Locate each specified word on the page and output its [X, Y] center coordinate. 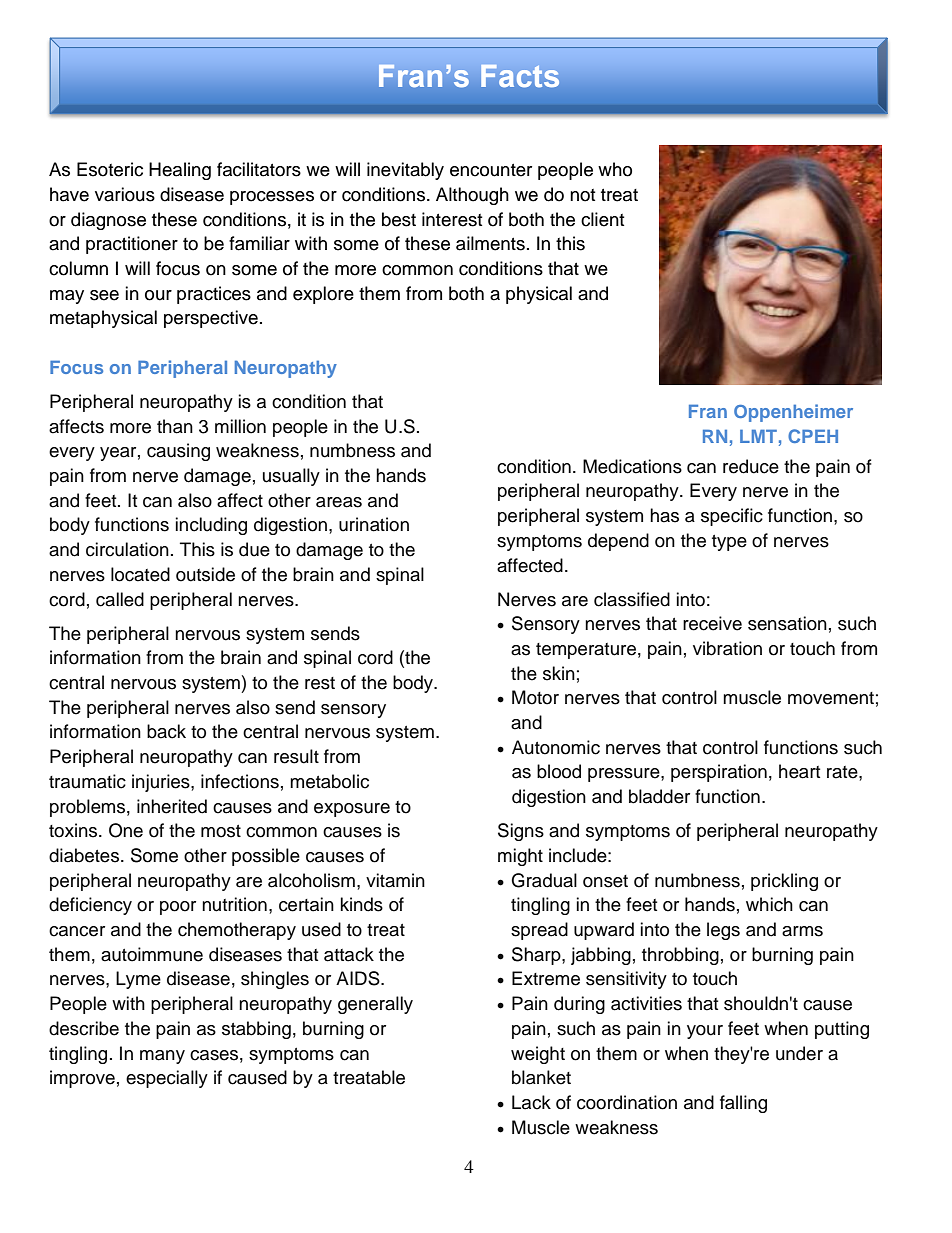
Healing [180, 171]
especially [167, 1079]
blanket [541, 1077]
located [140, 574]
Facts [520, 76]
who [615, 169]
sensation [787, 623]
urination [374, 524]
